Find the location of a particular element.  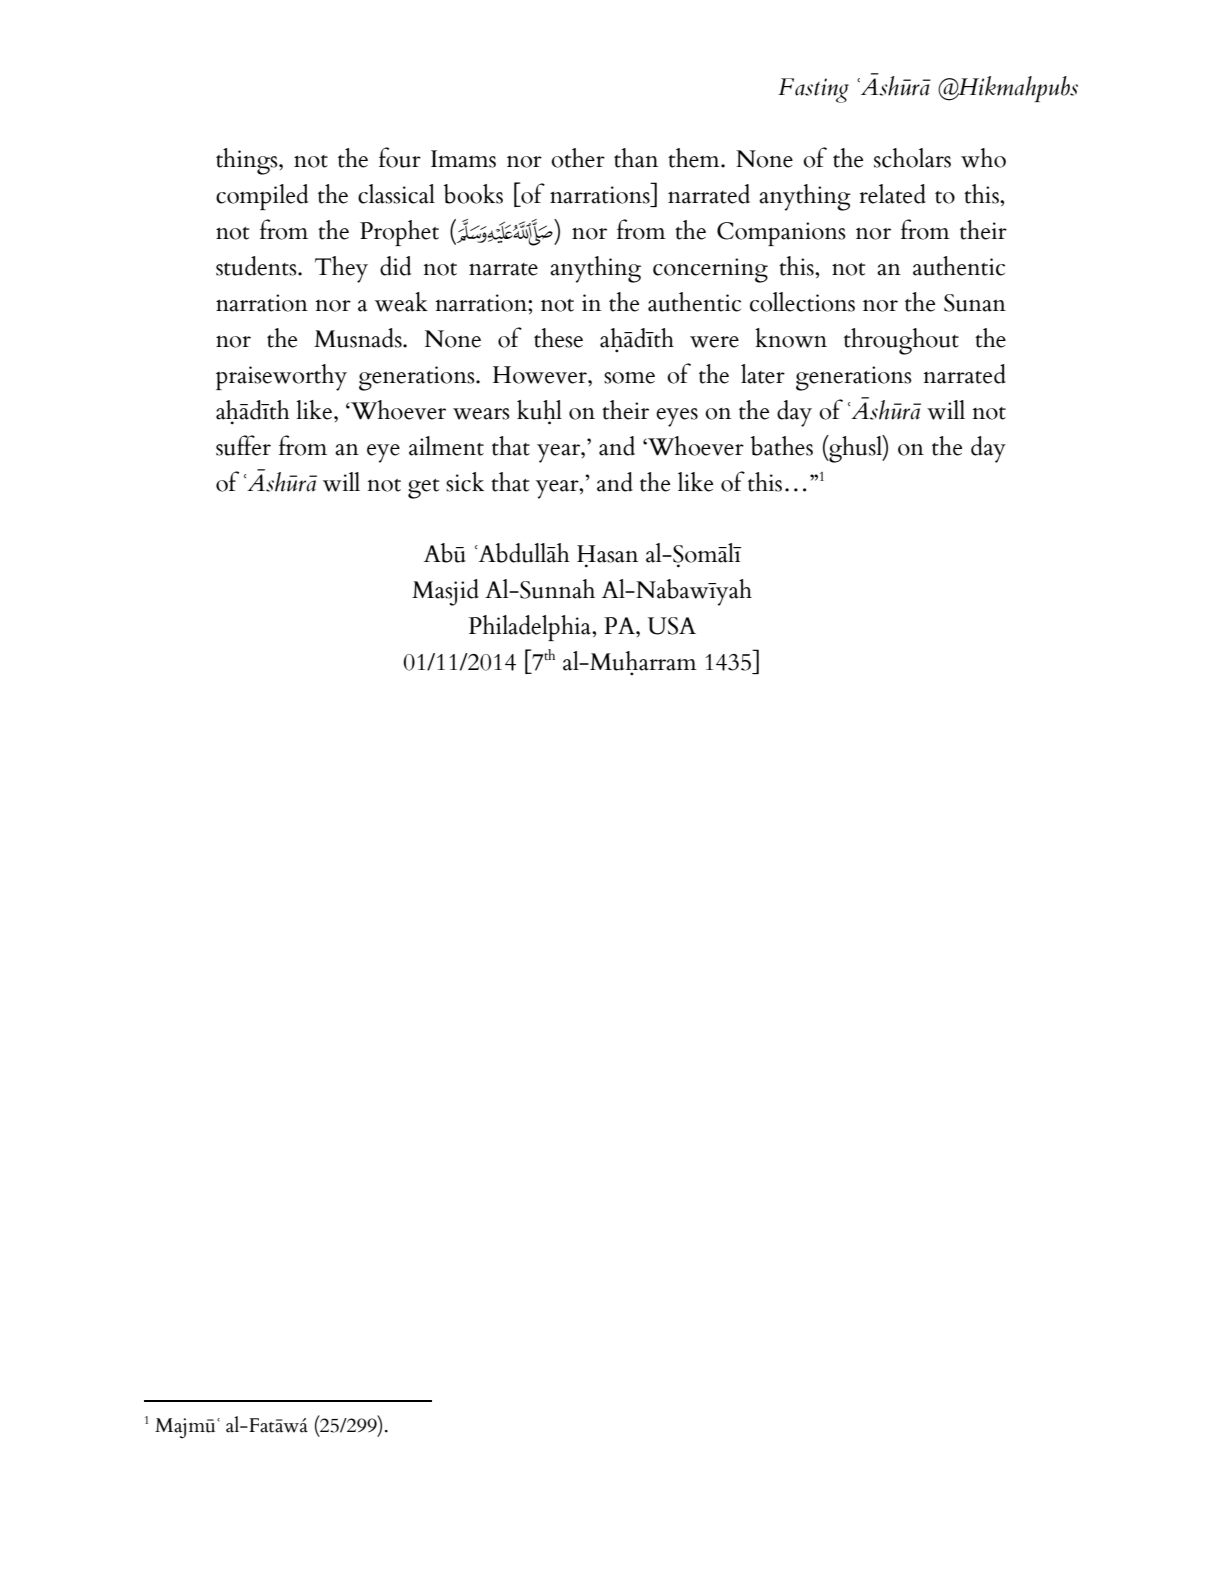

concerning is located at coordinates (710, 270).
